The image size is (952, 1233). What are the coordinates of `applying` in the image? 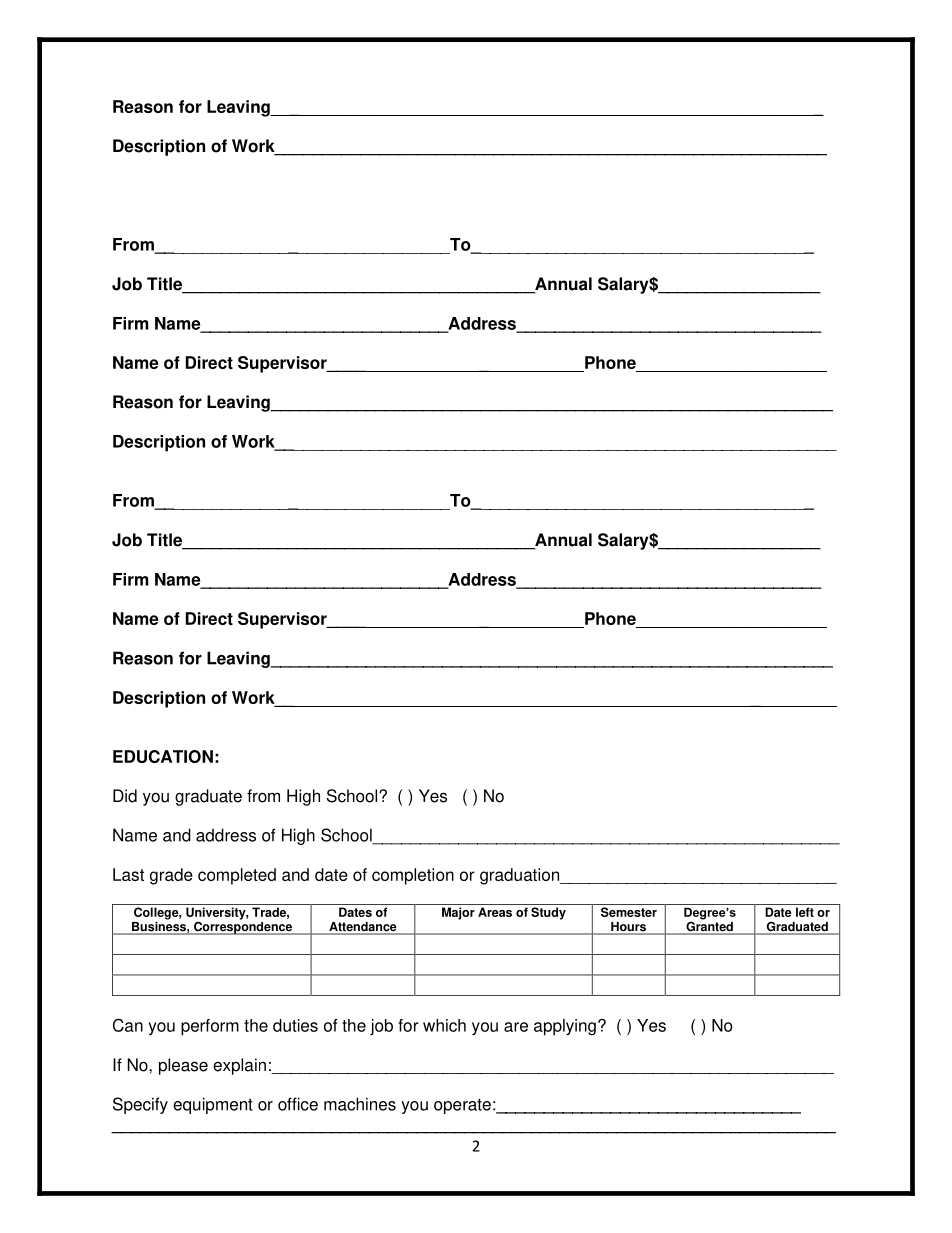 It's located at (565, 1027).
